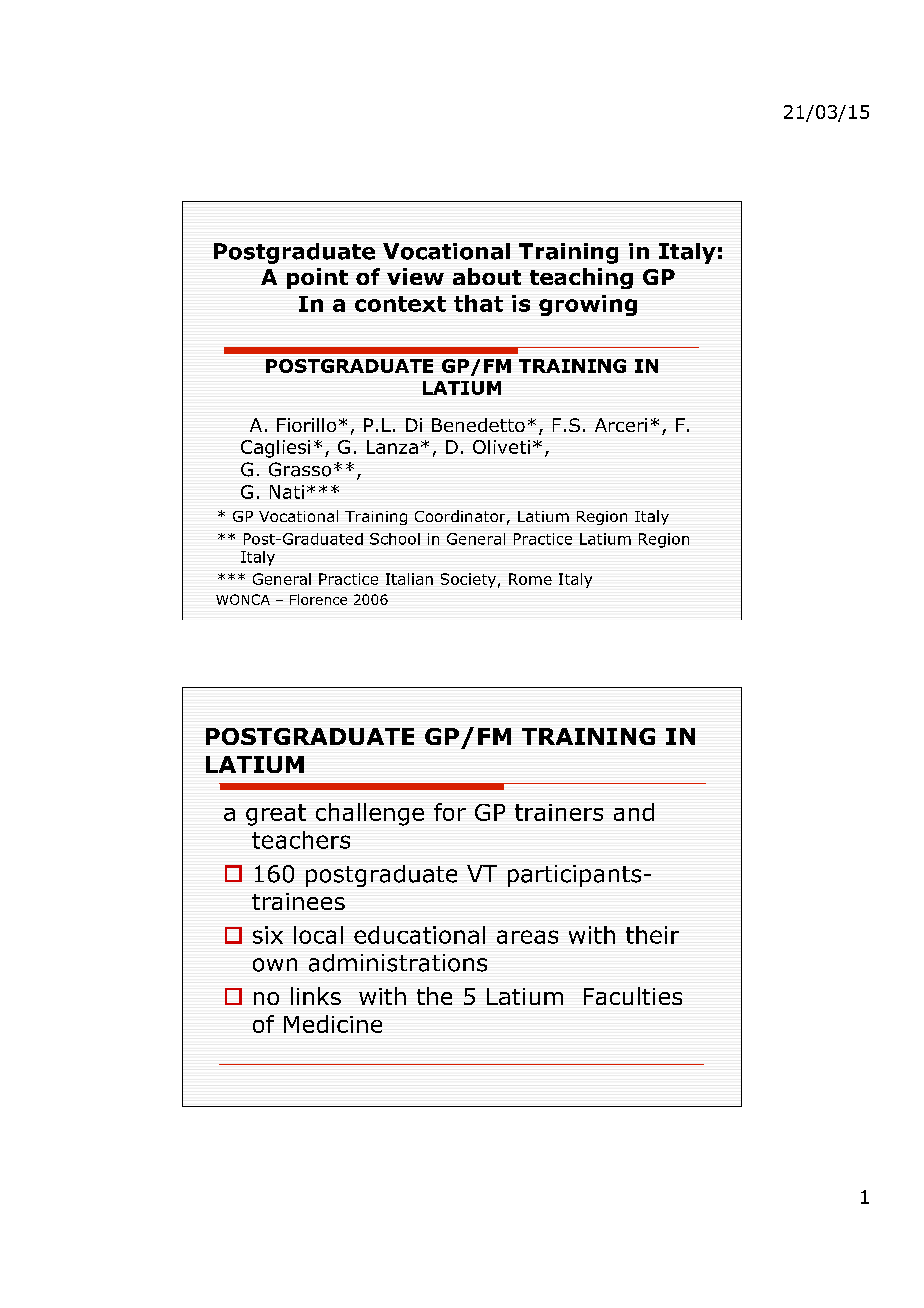 The width and height of the screenshot is (924, 1308). What do you see at coordinates (392, 447) in the screenshot?
I see `Lanza` at bounding box center [392, 447].
